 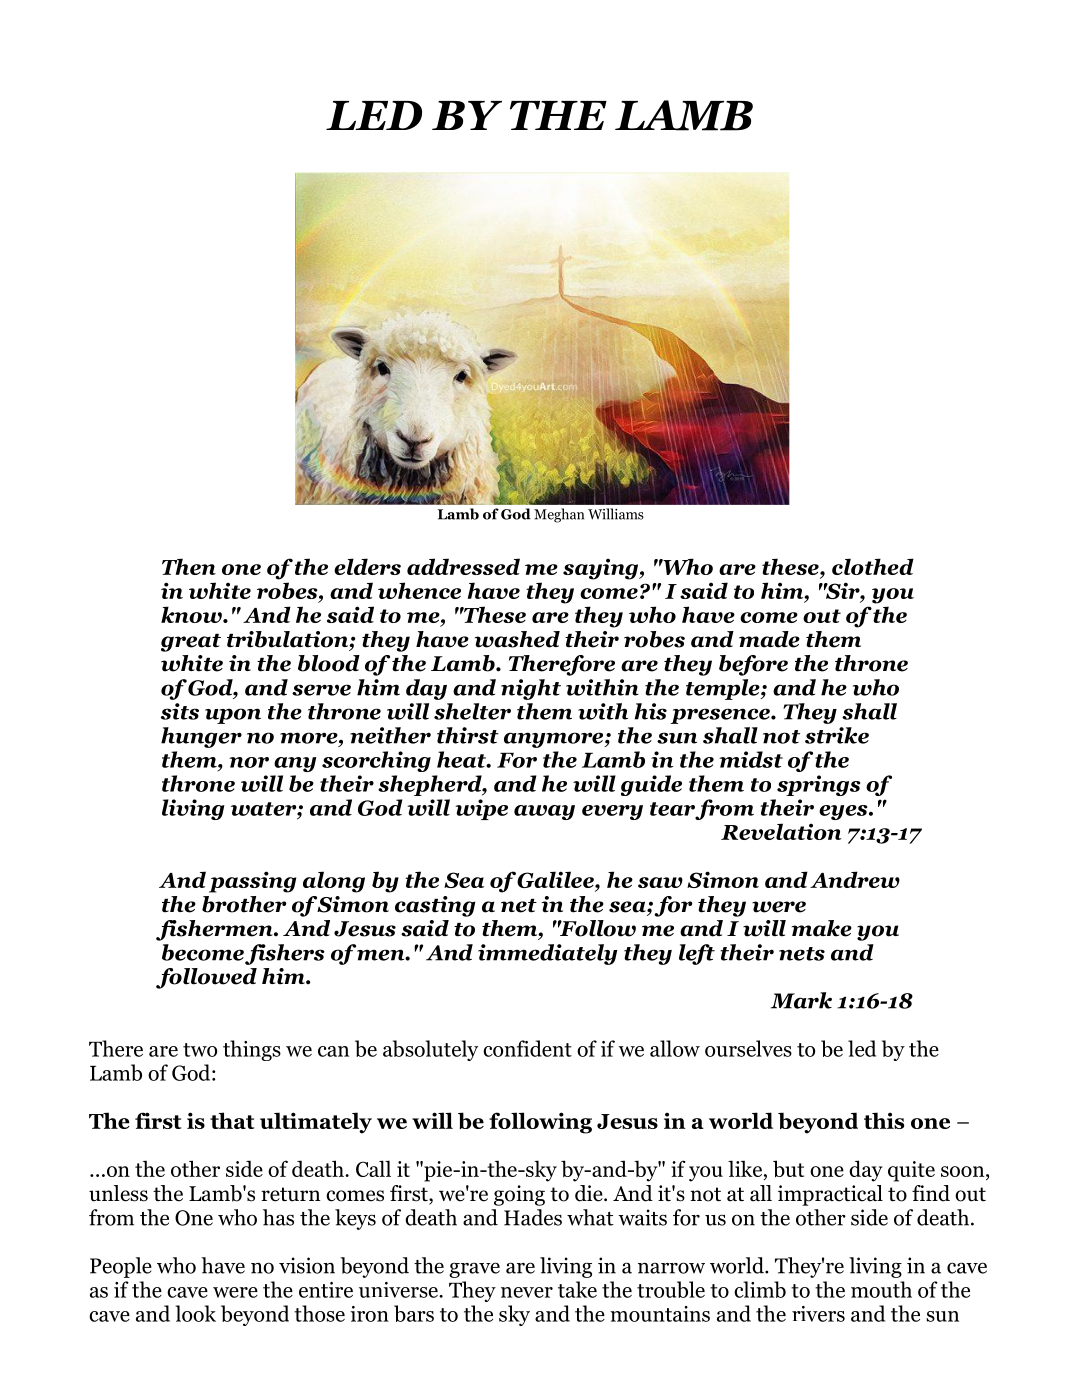 What do you see at coordinates (559, 515) in the document?
I see `Meghan` at bounding box center [559, 515].
